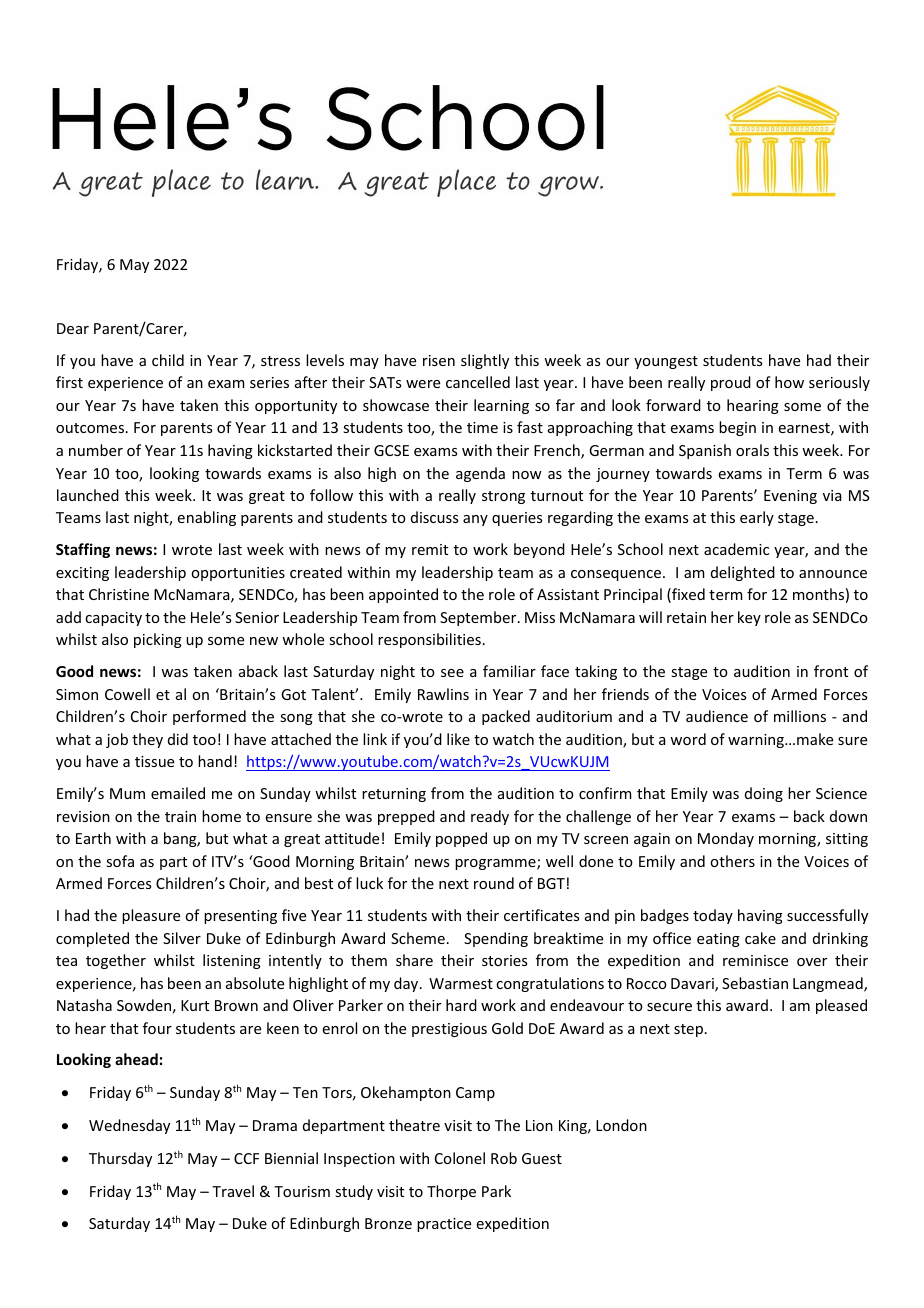 Image resolution: width=924 pixels, height=1308 pixels. Describe the element at coordinates (209, 717) in the screenshot. I see `performed` at that location.
